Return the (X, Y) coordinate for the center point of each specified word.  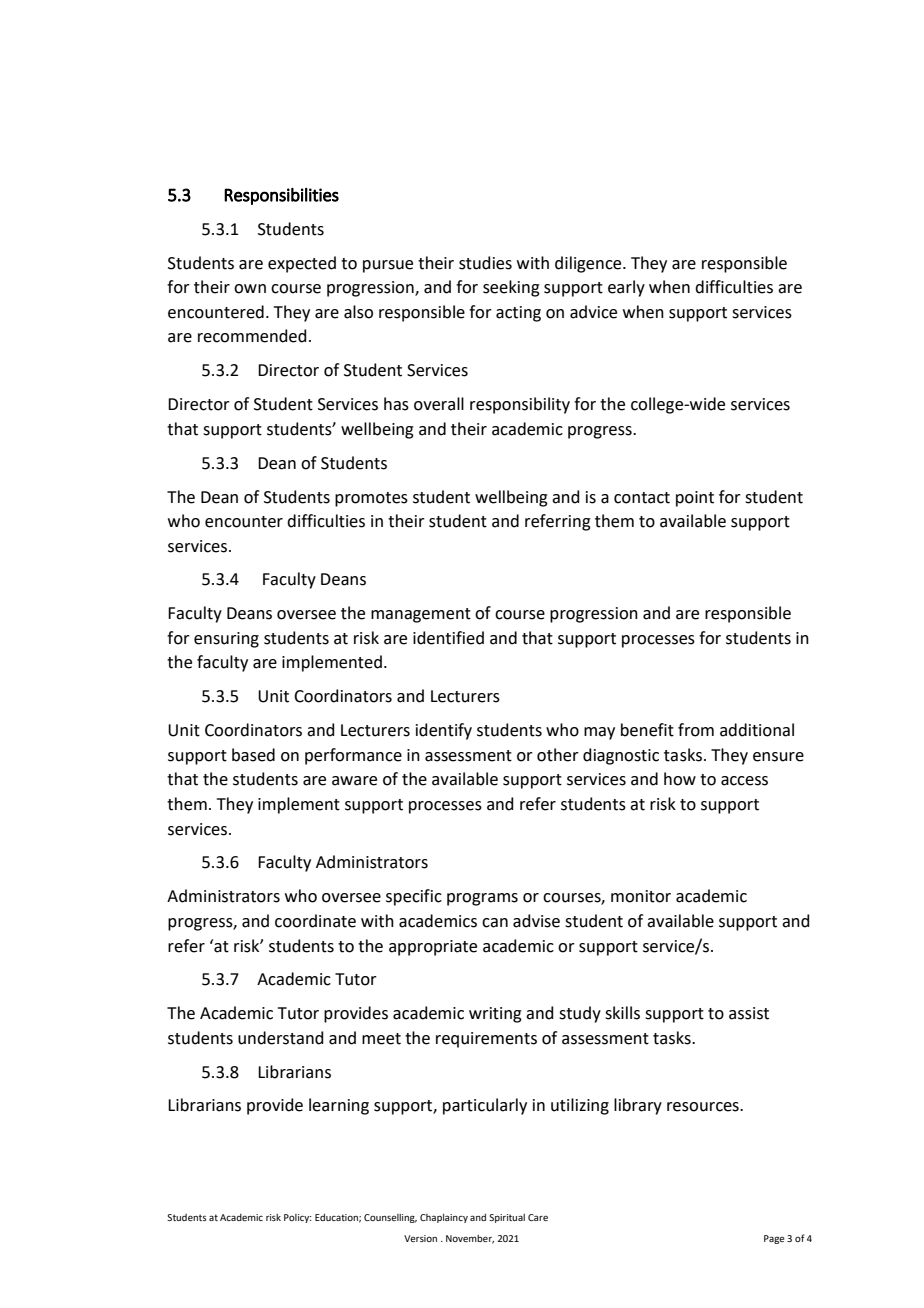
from (696, 730)
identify (444, 731)
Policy (297, 1218)
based (253, 755)
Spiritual (507, 1218)
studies (485, 263)
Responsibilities (281, 196)
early (626, 288)
